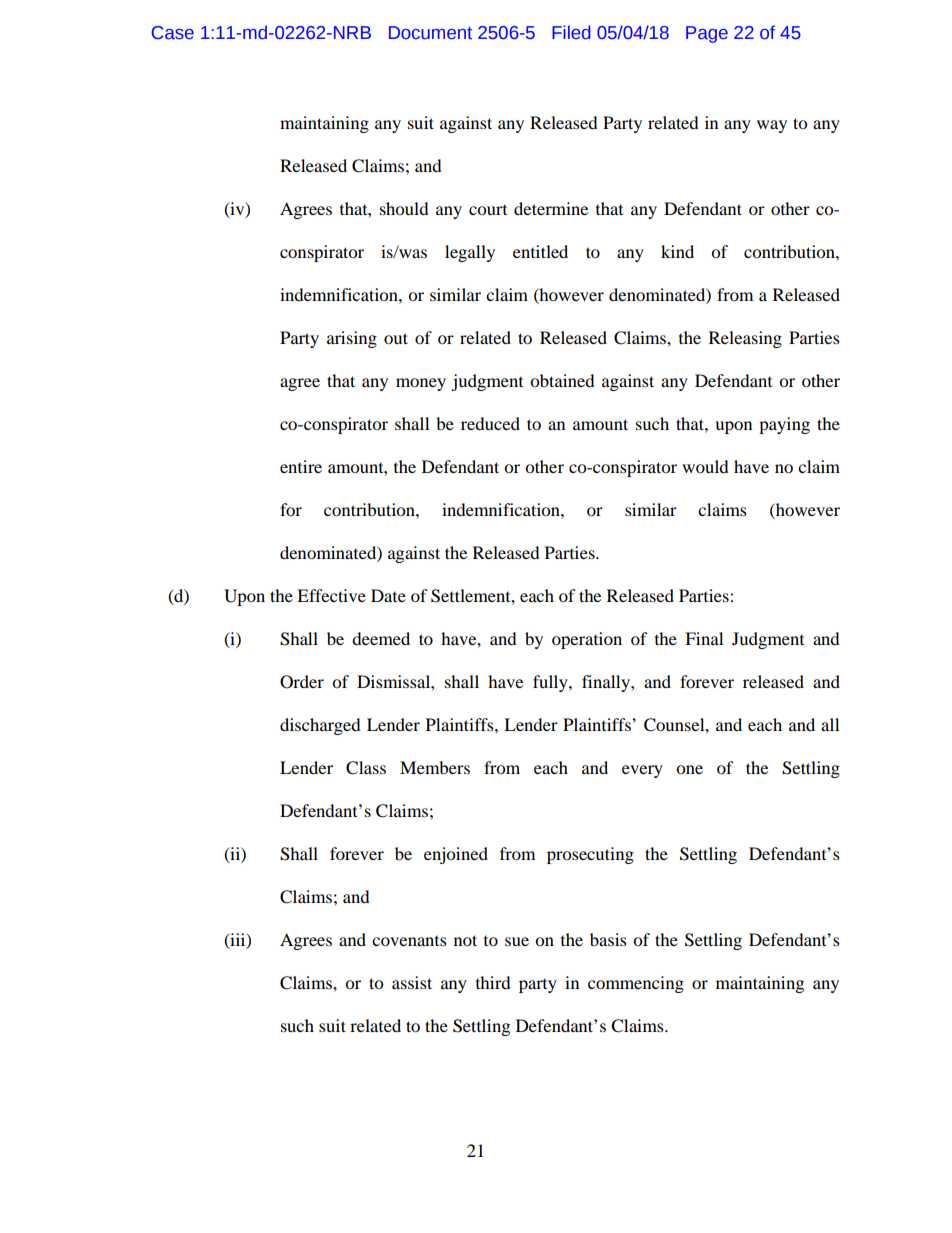  What do you see at coordinates (490, 423) in the screenshot?
I see `reduced` at bounding box center [490, 423].
